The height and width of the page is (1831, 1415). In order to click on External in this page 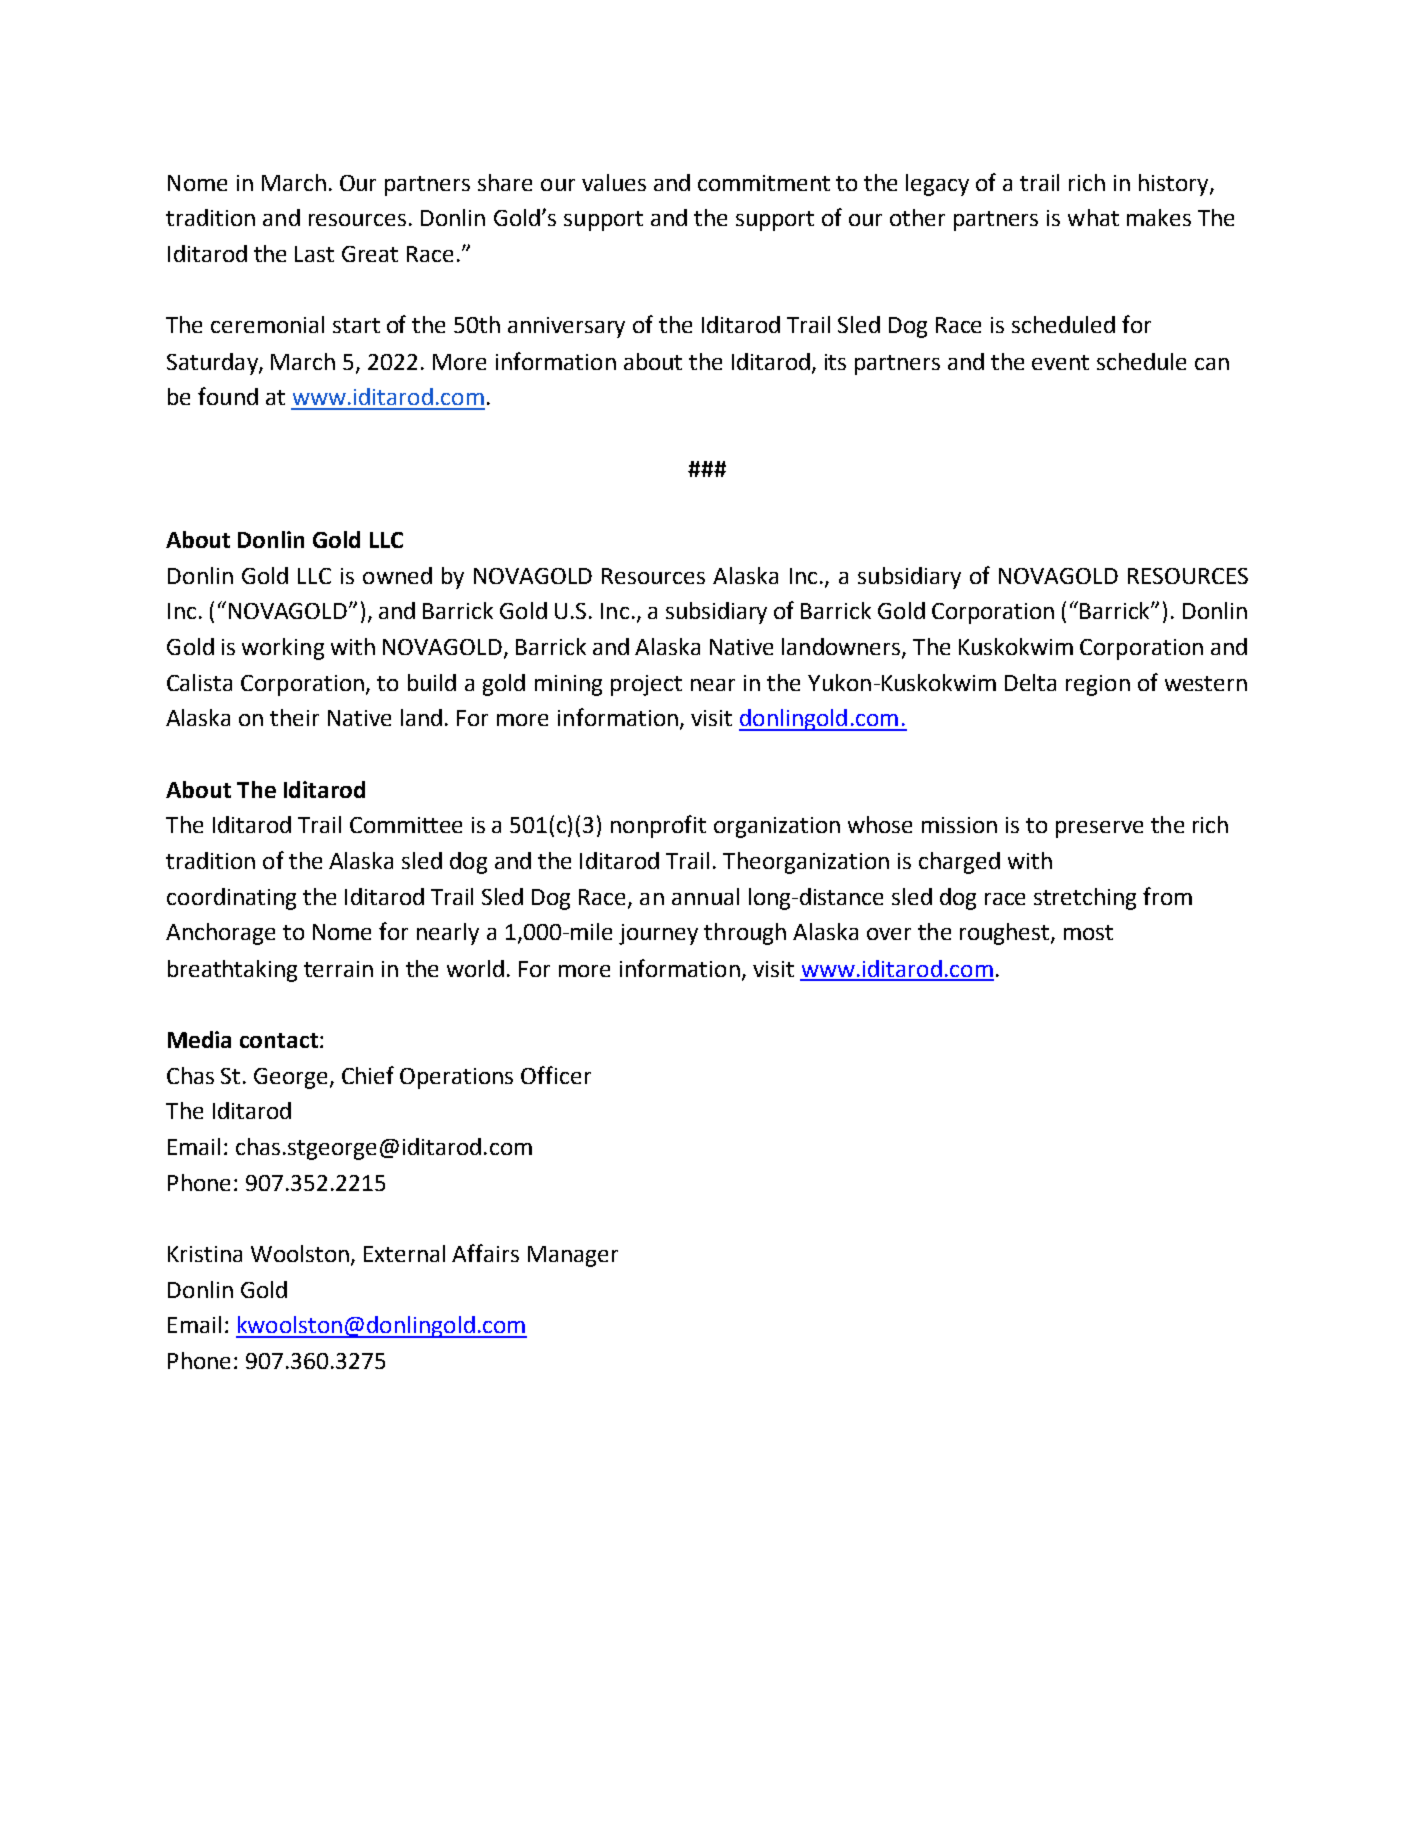, I will do `click(404, 1253)`.
